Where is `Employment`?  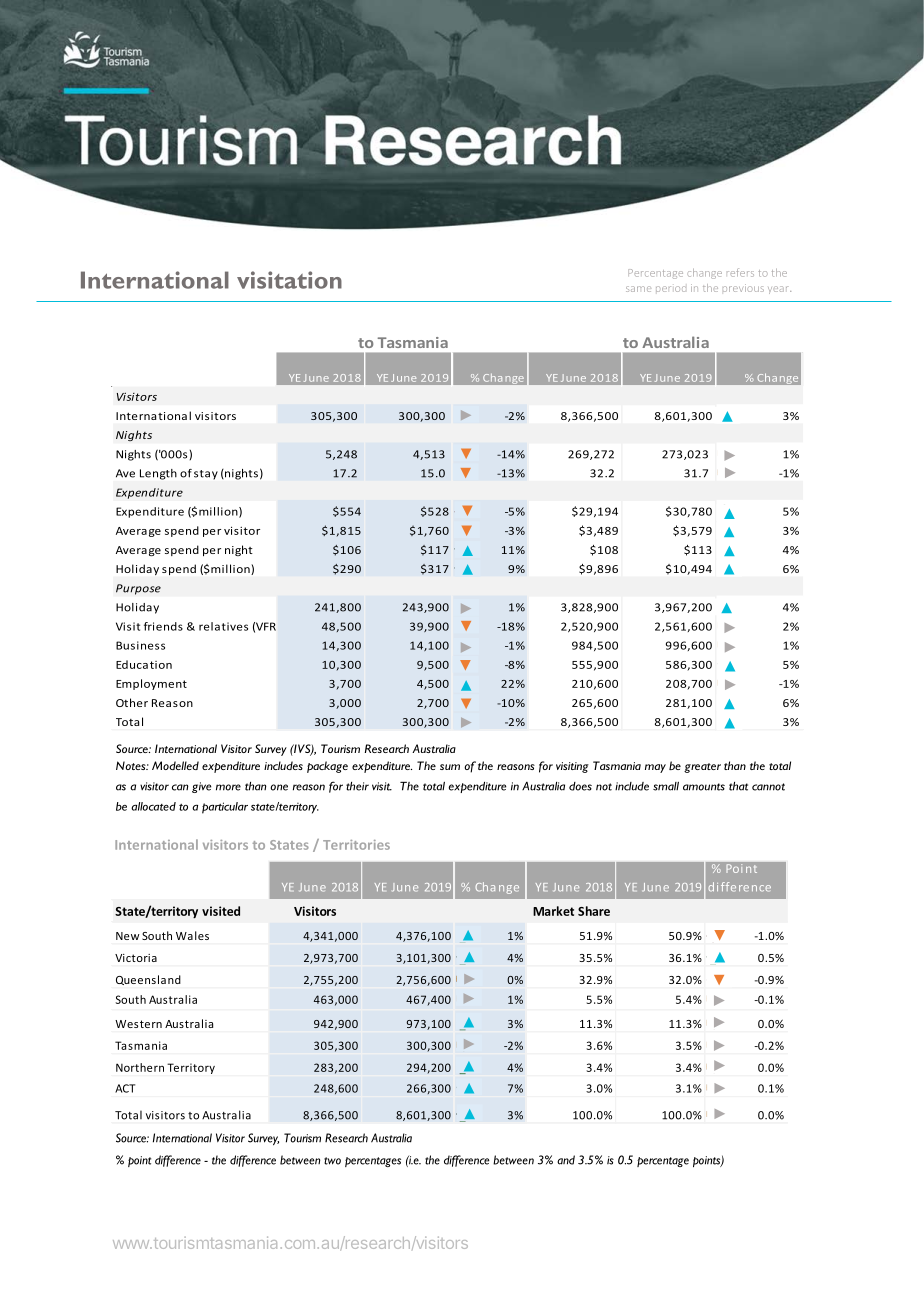
Employment is located at coordinates (151, 684).
